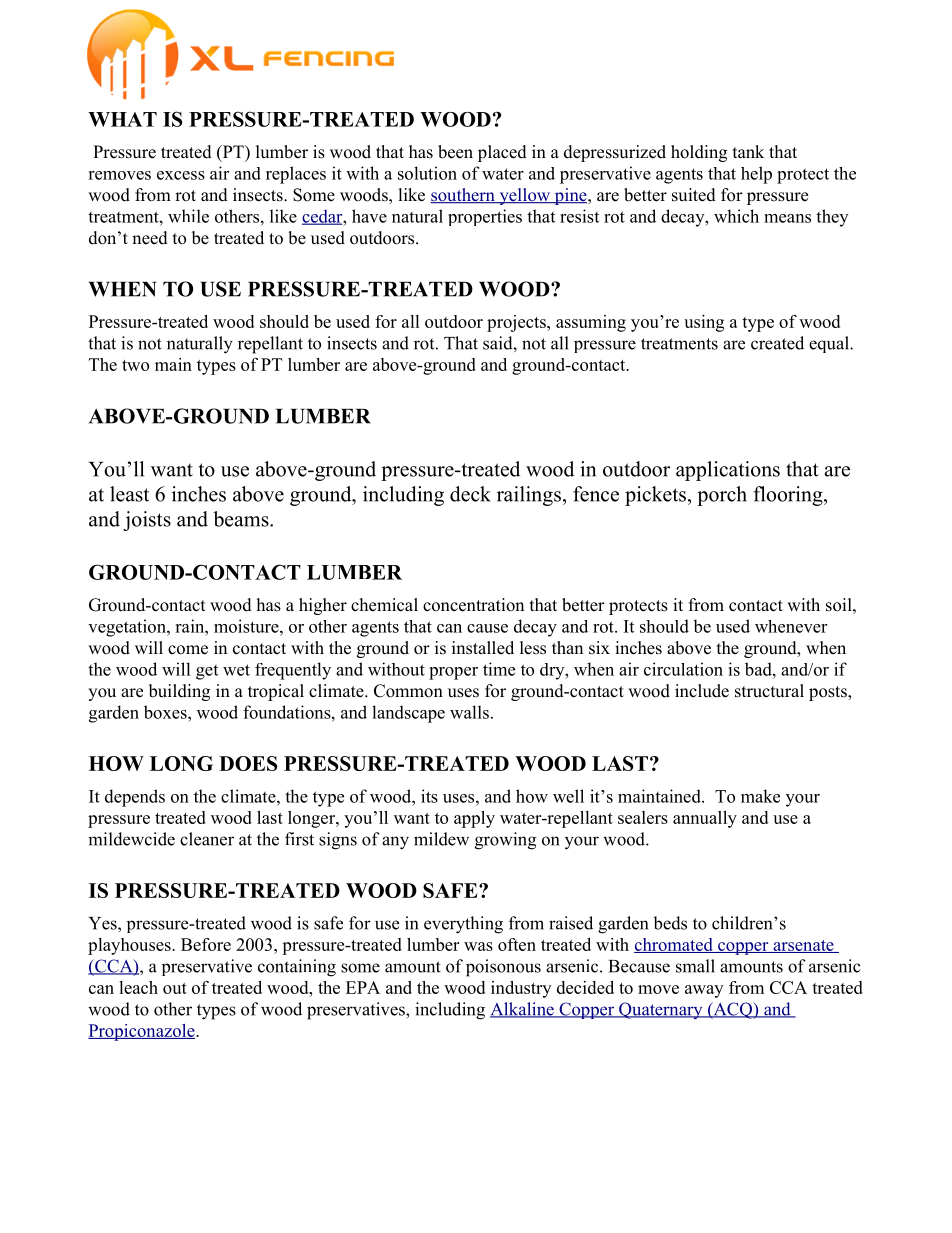  I want to click on excess, so click(181, 175).
